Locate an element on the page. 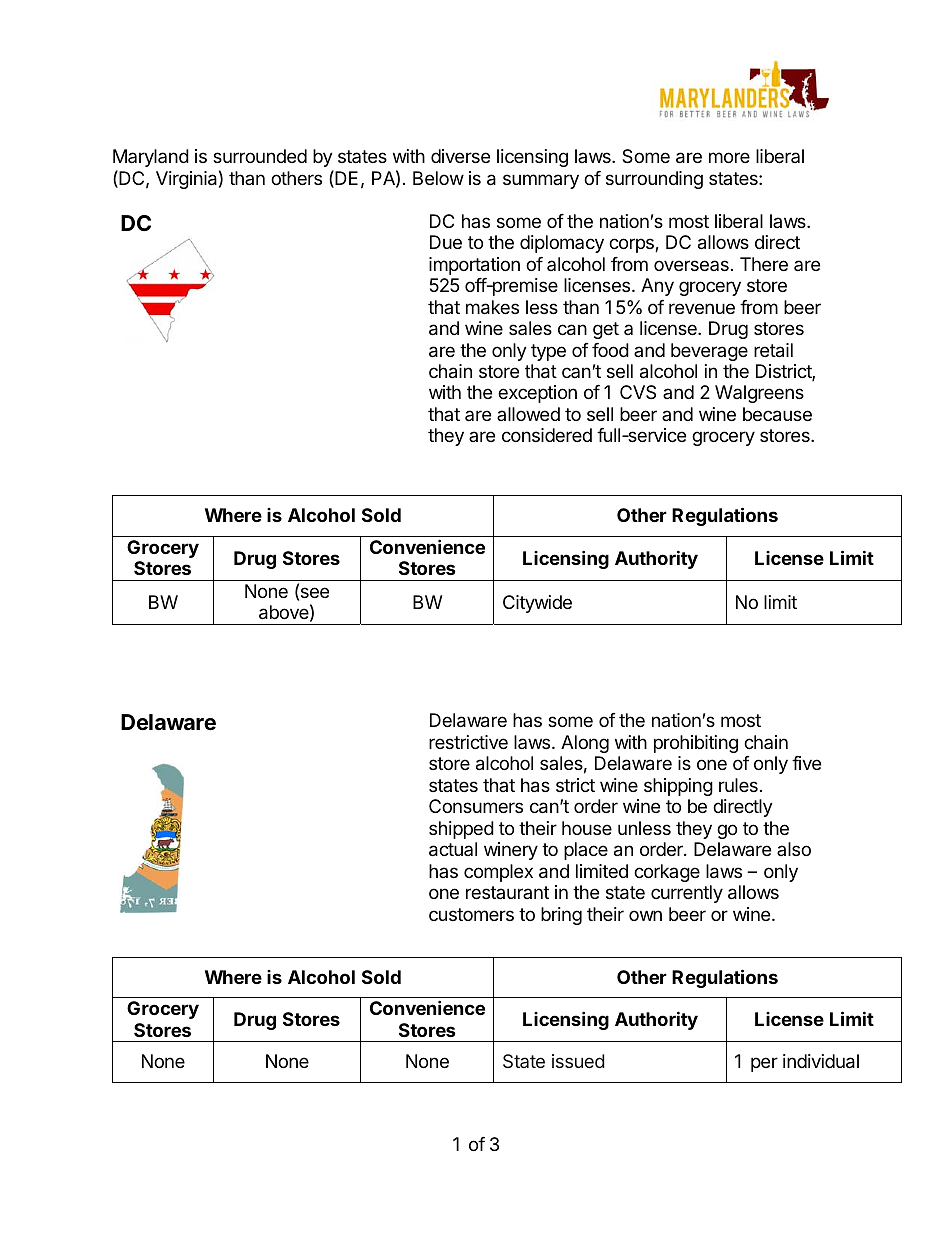 Image resolution: width=952 pixels, height=1233 pixels. actual is located at coordinates (453, 849).
